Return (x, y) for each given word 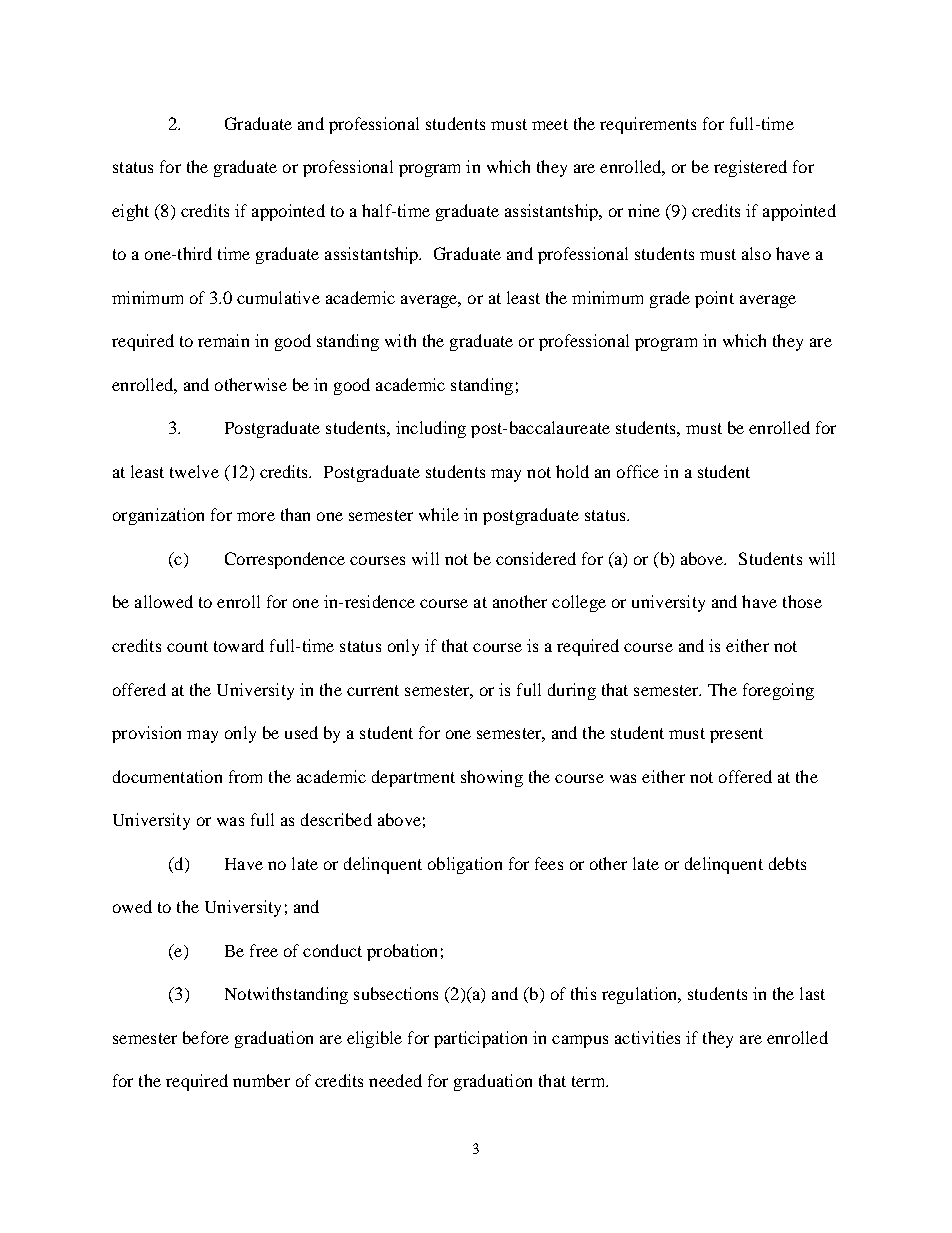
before (206, 1037)
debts (787, 863)
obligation (465, 865)
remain (223, 340)
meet (550, 124)
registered (750, 168)
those (802, 601)
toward (239, 645)
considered (536, 558)
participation (480, 1039)
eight (130, 212)
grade (670, 299)
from (245, 776)
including (431, 429)
